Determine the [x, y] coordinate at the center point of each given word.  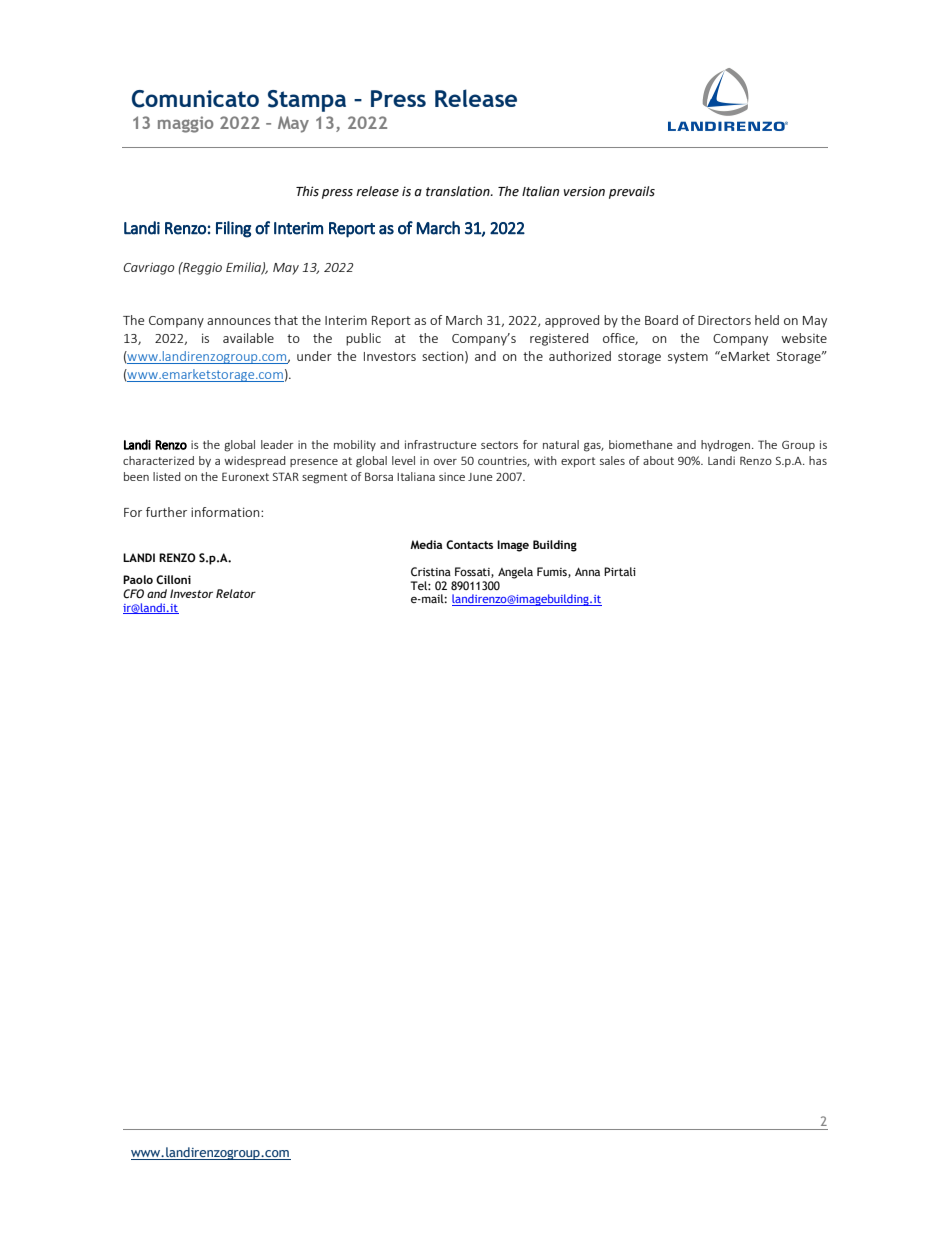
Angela [515, 573]
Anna [587, 571]
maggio [186, 124]
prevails [632, 192]
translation [459, 191]
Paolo [138, 579]
